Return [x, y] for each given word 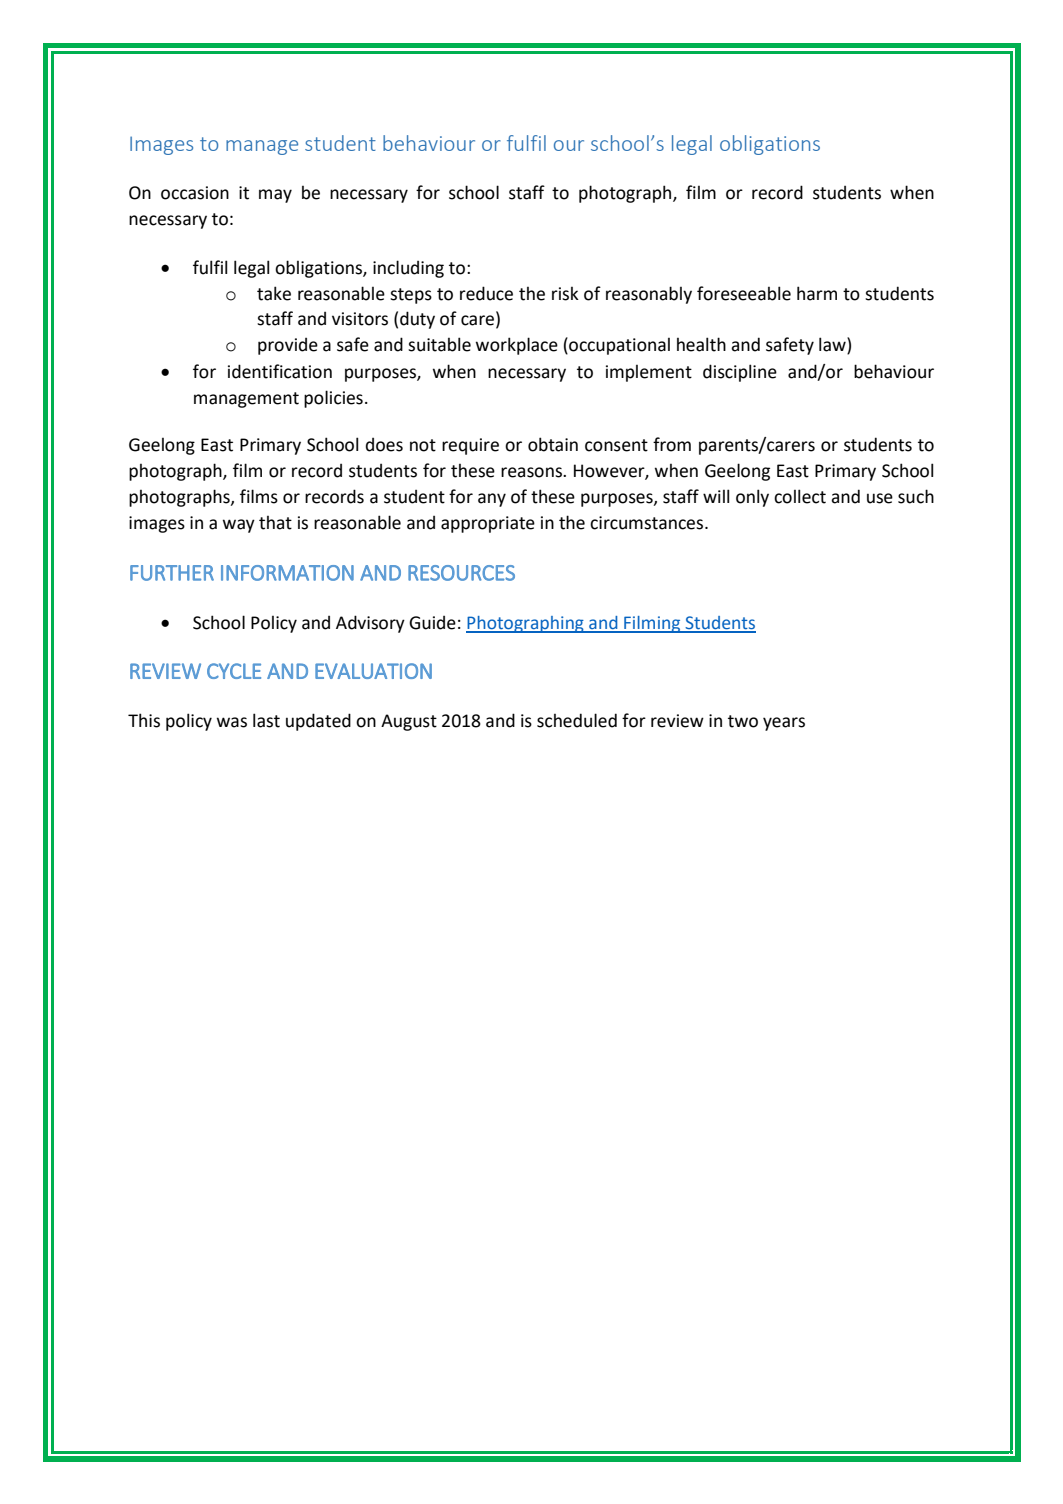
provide [288, 346]
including [408, 269]
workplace [517, 346]
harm [817, 293]
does [384, 445]
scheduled [577, 720]
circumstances [648, 523]
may [275, 196]
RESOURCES [461, 573]
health [701, 344]
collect [800, 496]
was [232, 722]
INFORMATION [287, 573]
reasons [532, 472]
